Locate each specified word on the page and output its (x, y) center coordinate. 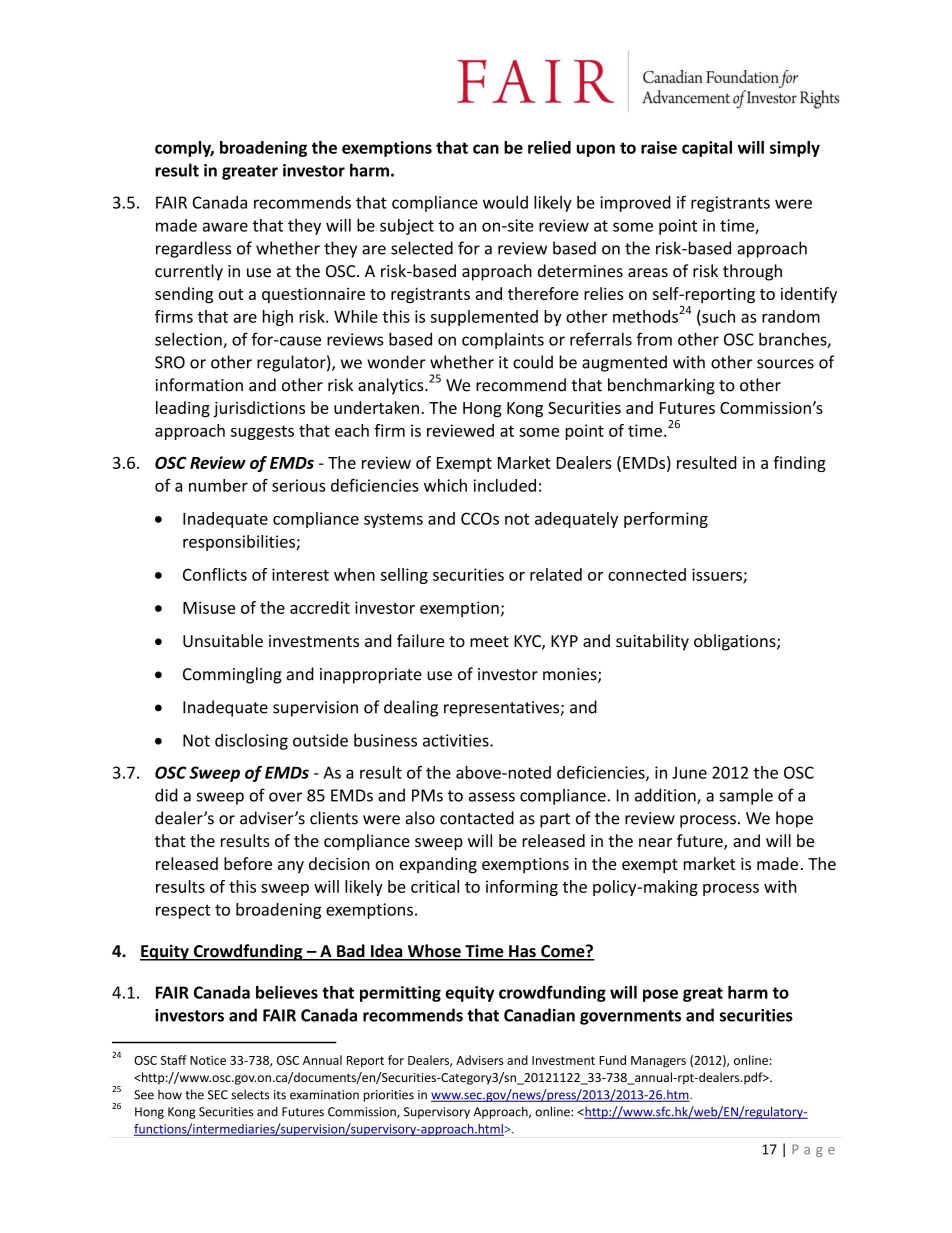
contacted (477, 818)
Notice (208, 1060)
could (533, 362)
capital (707, 149)
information (199, 385)
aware (225, 227)
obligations (736, 642)
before (248, 863)
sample (746, 796)
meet (489, 642)
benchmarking (661, 386)
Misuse (209, 607)
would (505, 202)
